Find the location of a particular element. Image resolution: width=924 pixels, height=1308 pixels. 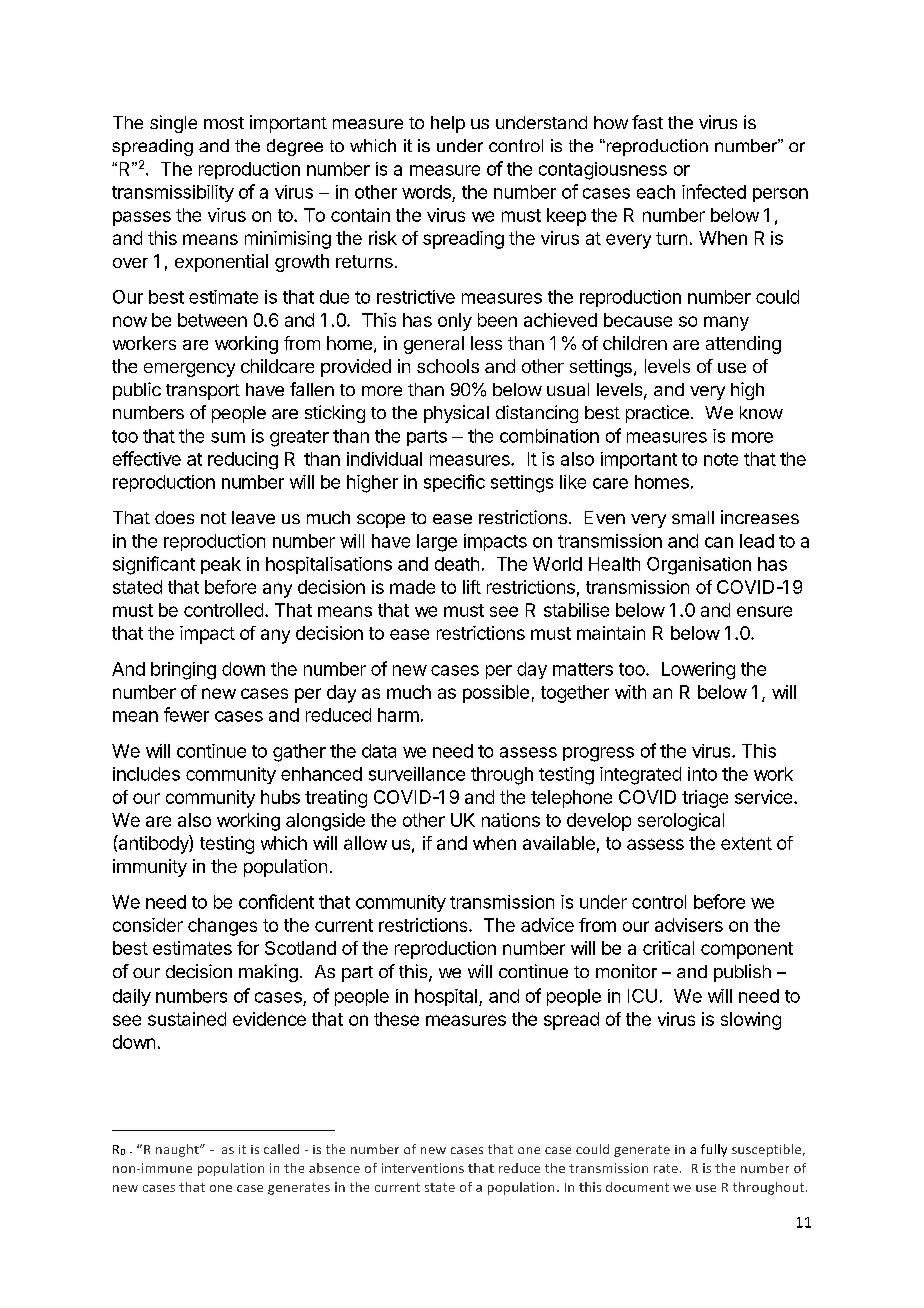

bringing is located at coordinates (183, 671).
